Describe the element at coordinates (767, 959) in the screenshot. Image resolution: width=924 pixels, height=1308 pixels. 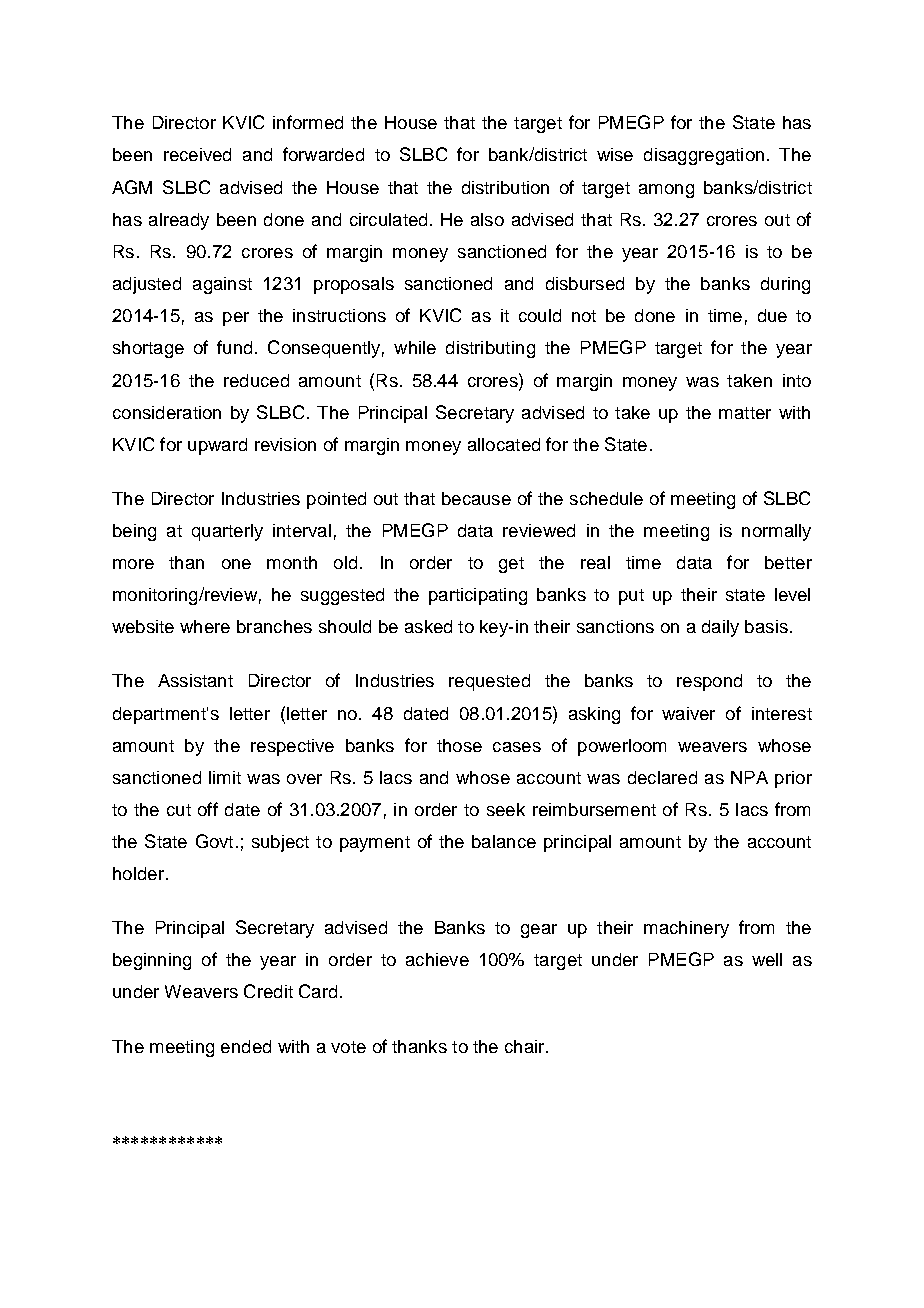
I see `well` at that location.
